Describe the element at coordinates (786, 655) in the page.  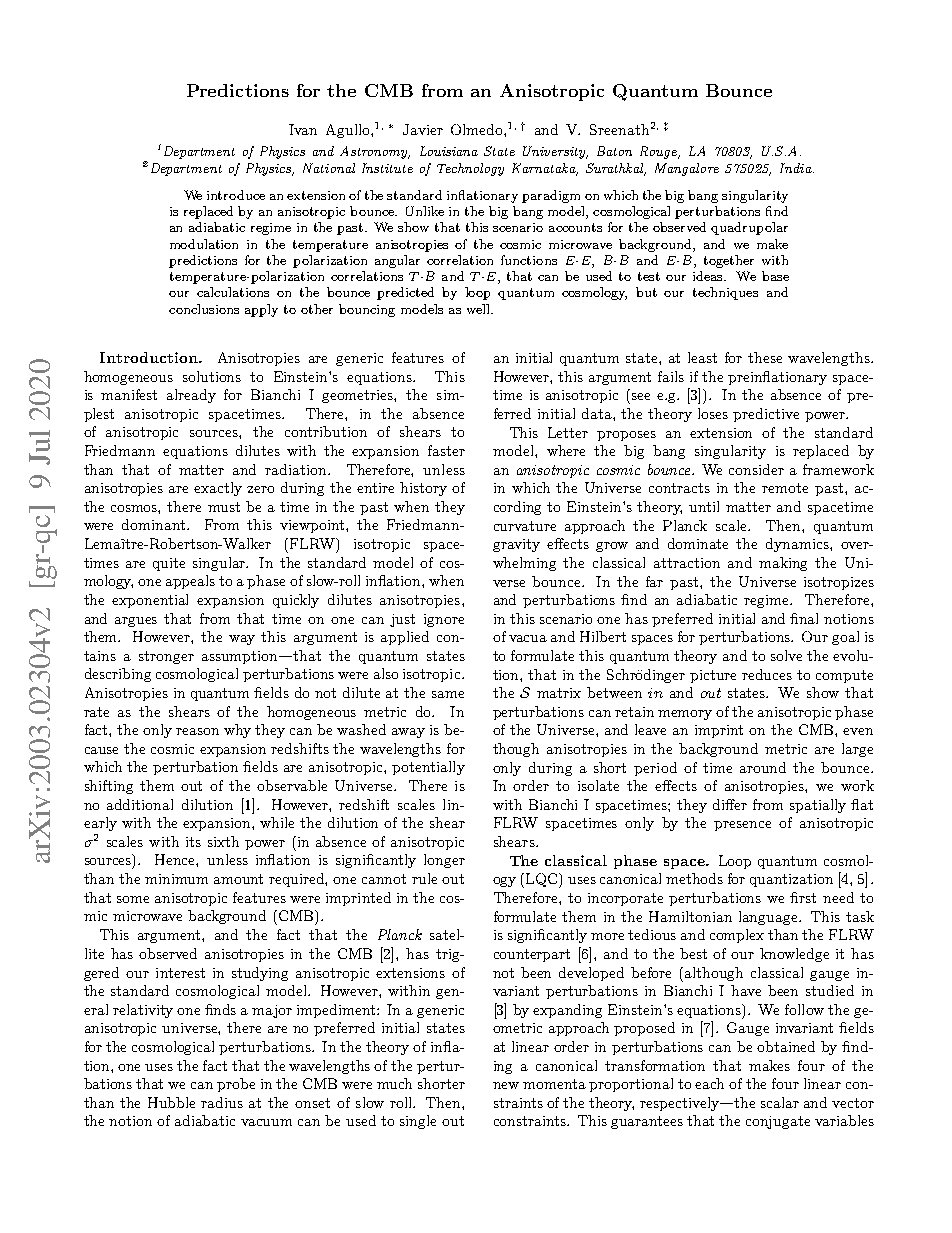
I see `solve` at that location.
